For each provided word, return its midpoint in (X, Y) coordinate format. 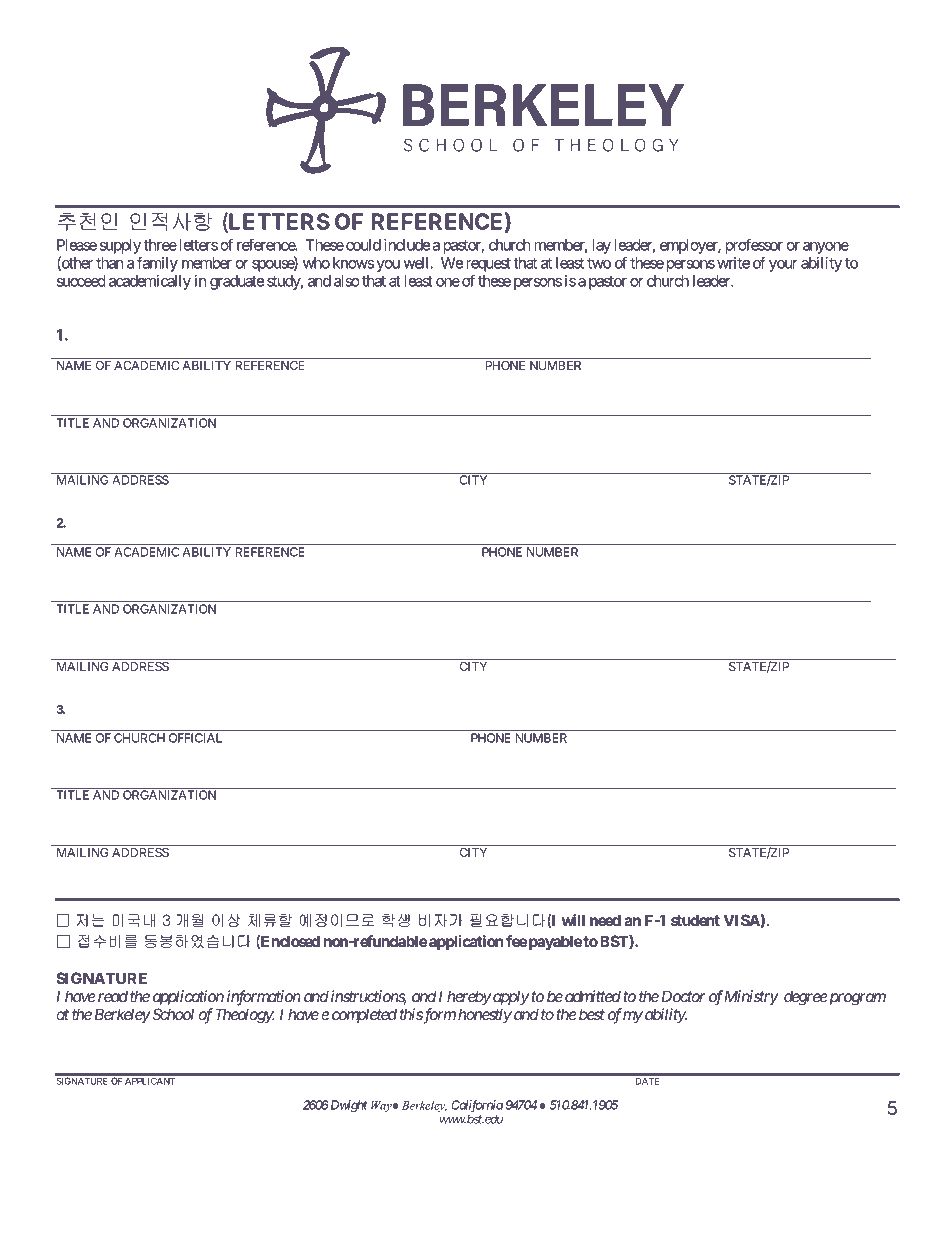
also (347, 281)
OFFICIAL (195, 738)
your (783, 266)
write (733, 263)
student (695, 920)
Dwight (348, 1106)
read (113, 996)
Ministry (751, 998)
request (487, 265)
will (573, 920)
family (157, 264)
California (477, 1107)
